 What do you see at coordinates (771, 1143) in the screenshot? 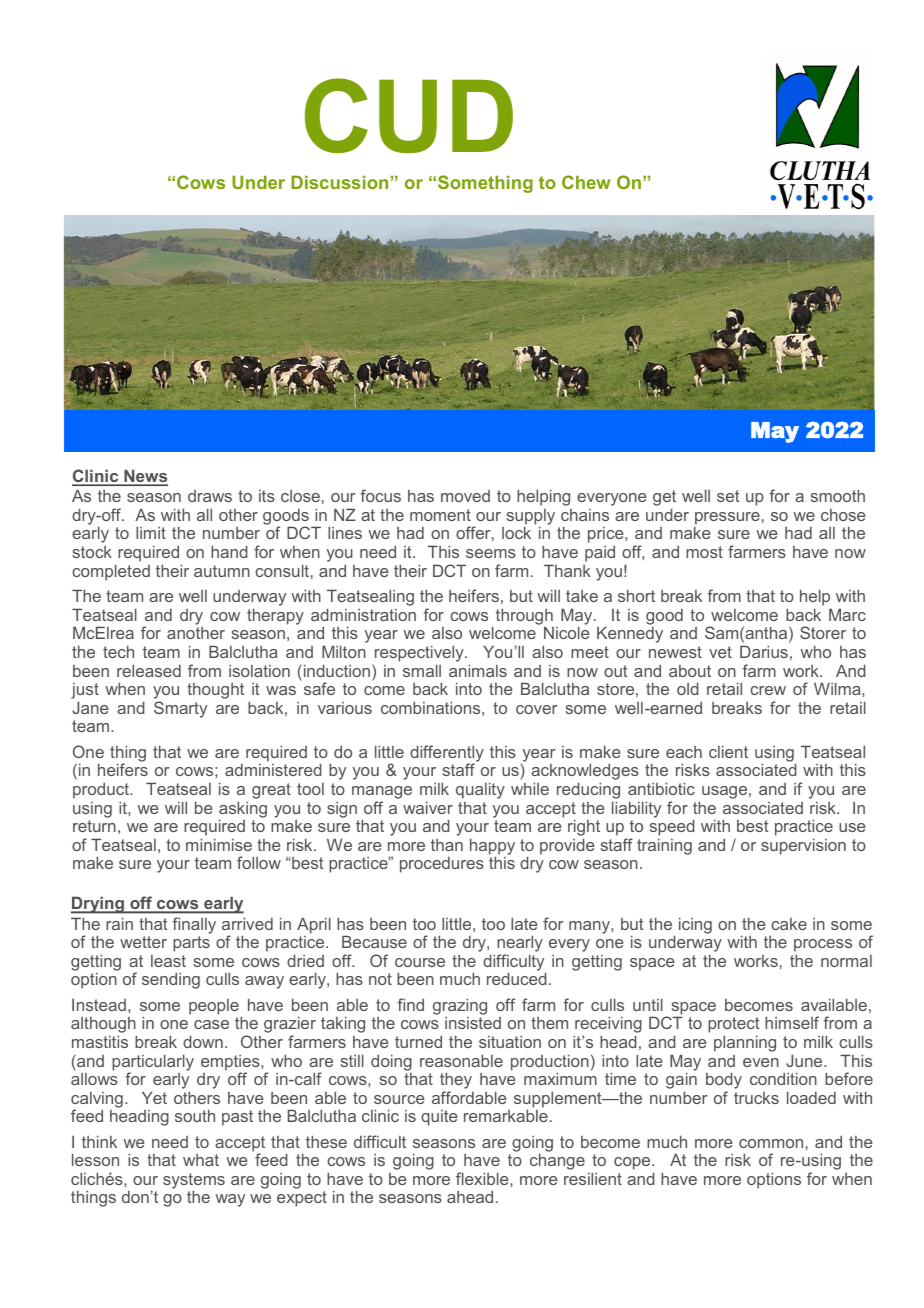
I see `common` at bounding box center [771, 1143].
